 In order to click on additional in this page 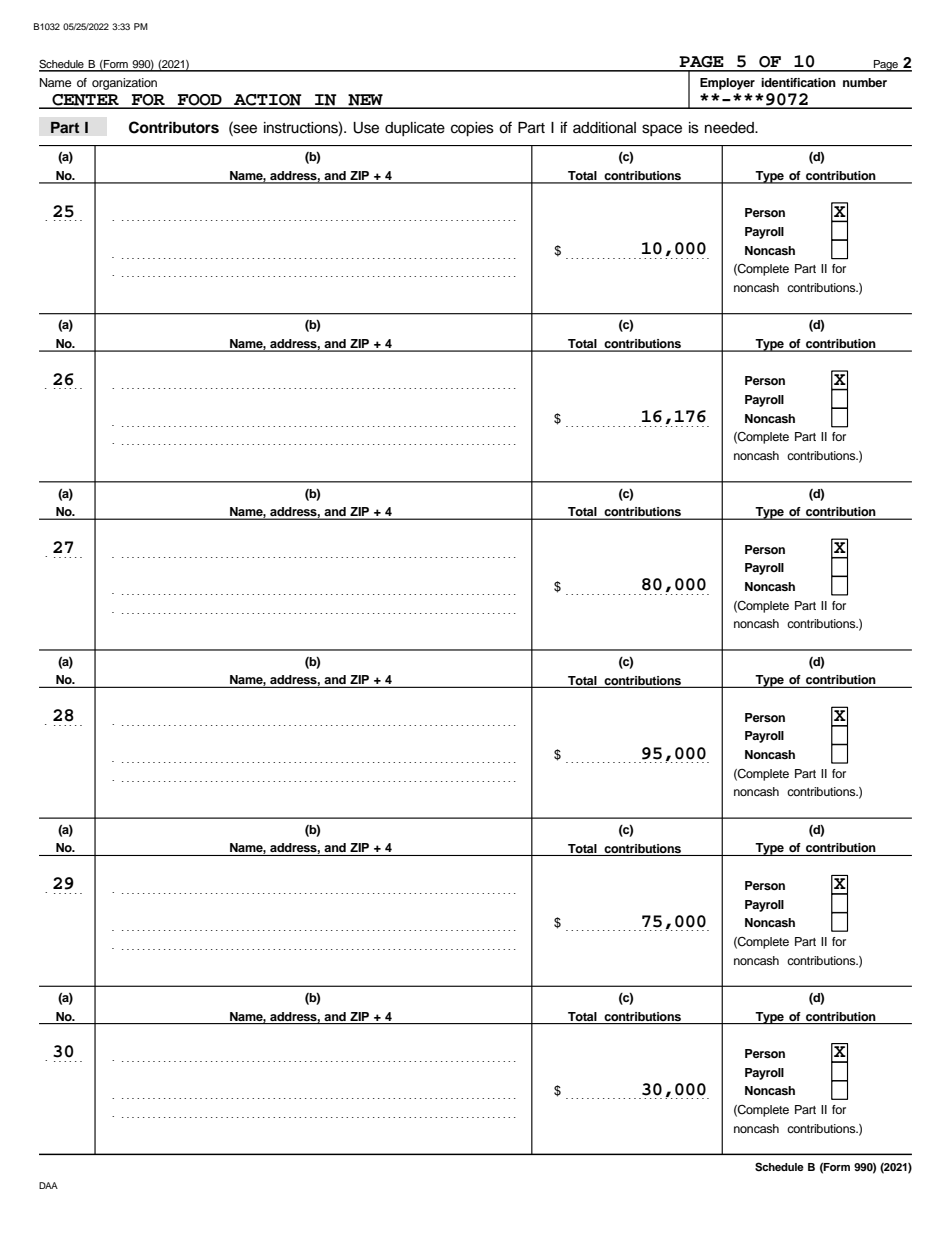, I will do `click(604, 128)`.
